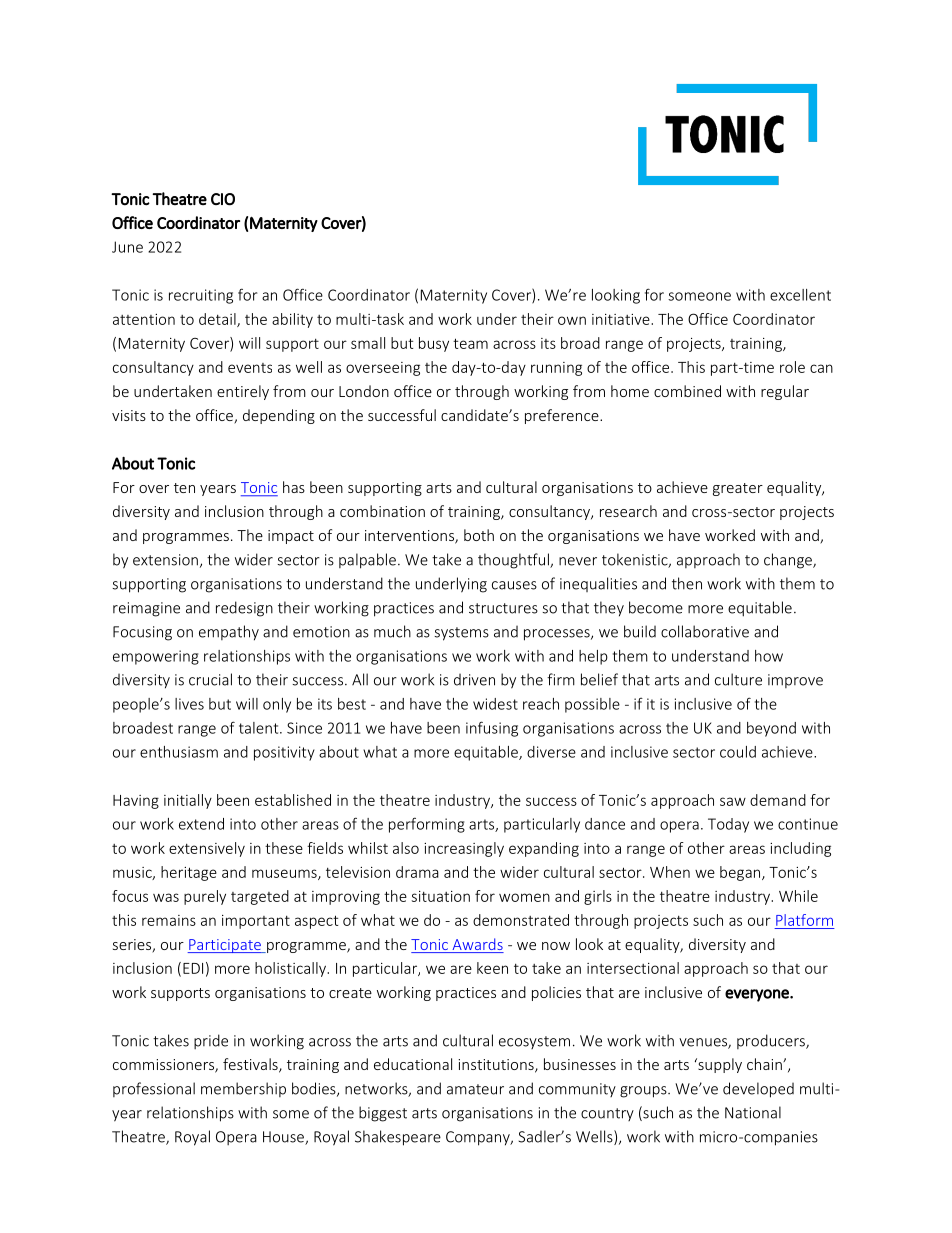 The height and width of the screenshot is (1233, 952). What do you see at coordinates (728, 825) in the screenshot?
I see `Today` at bounding box center [728, 825].
